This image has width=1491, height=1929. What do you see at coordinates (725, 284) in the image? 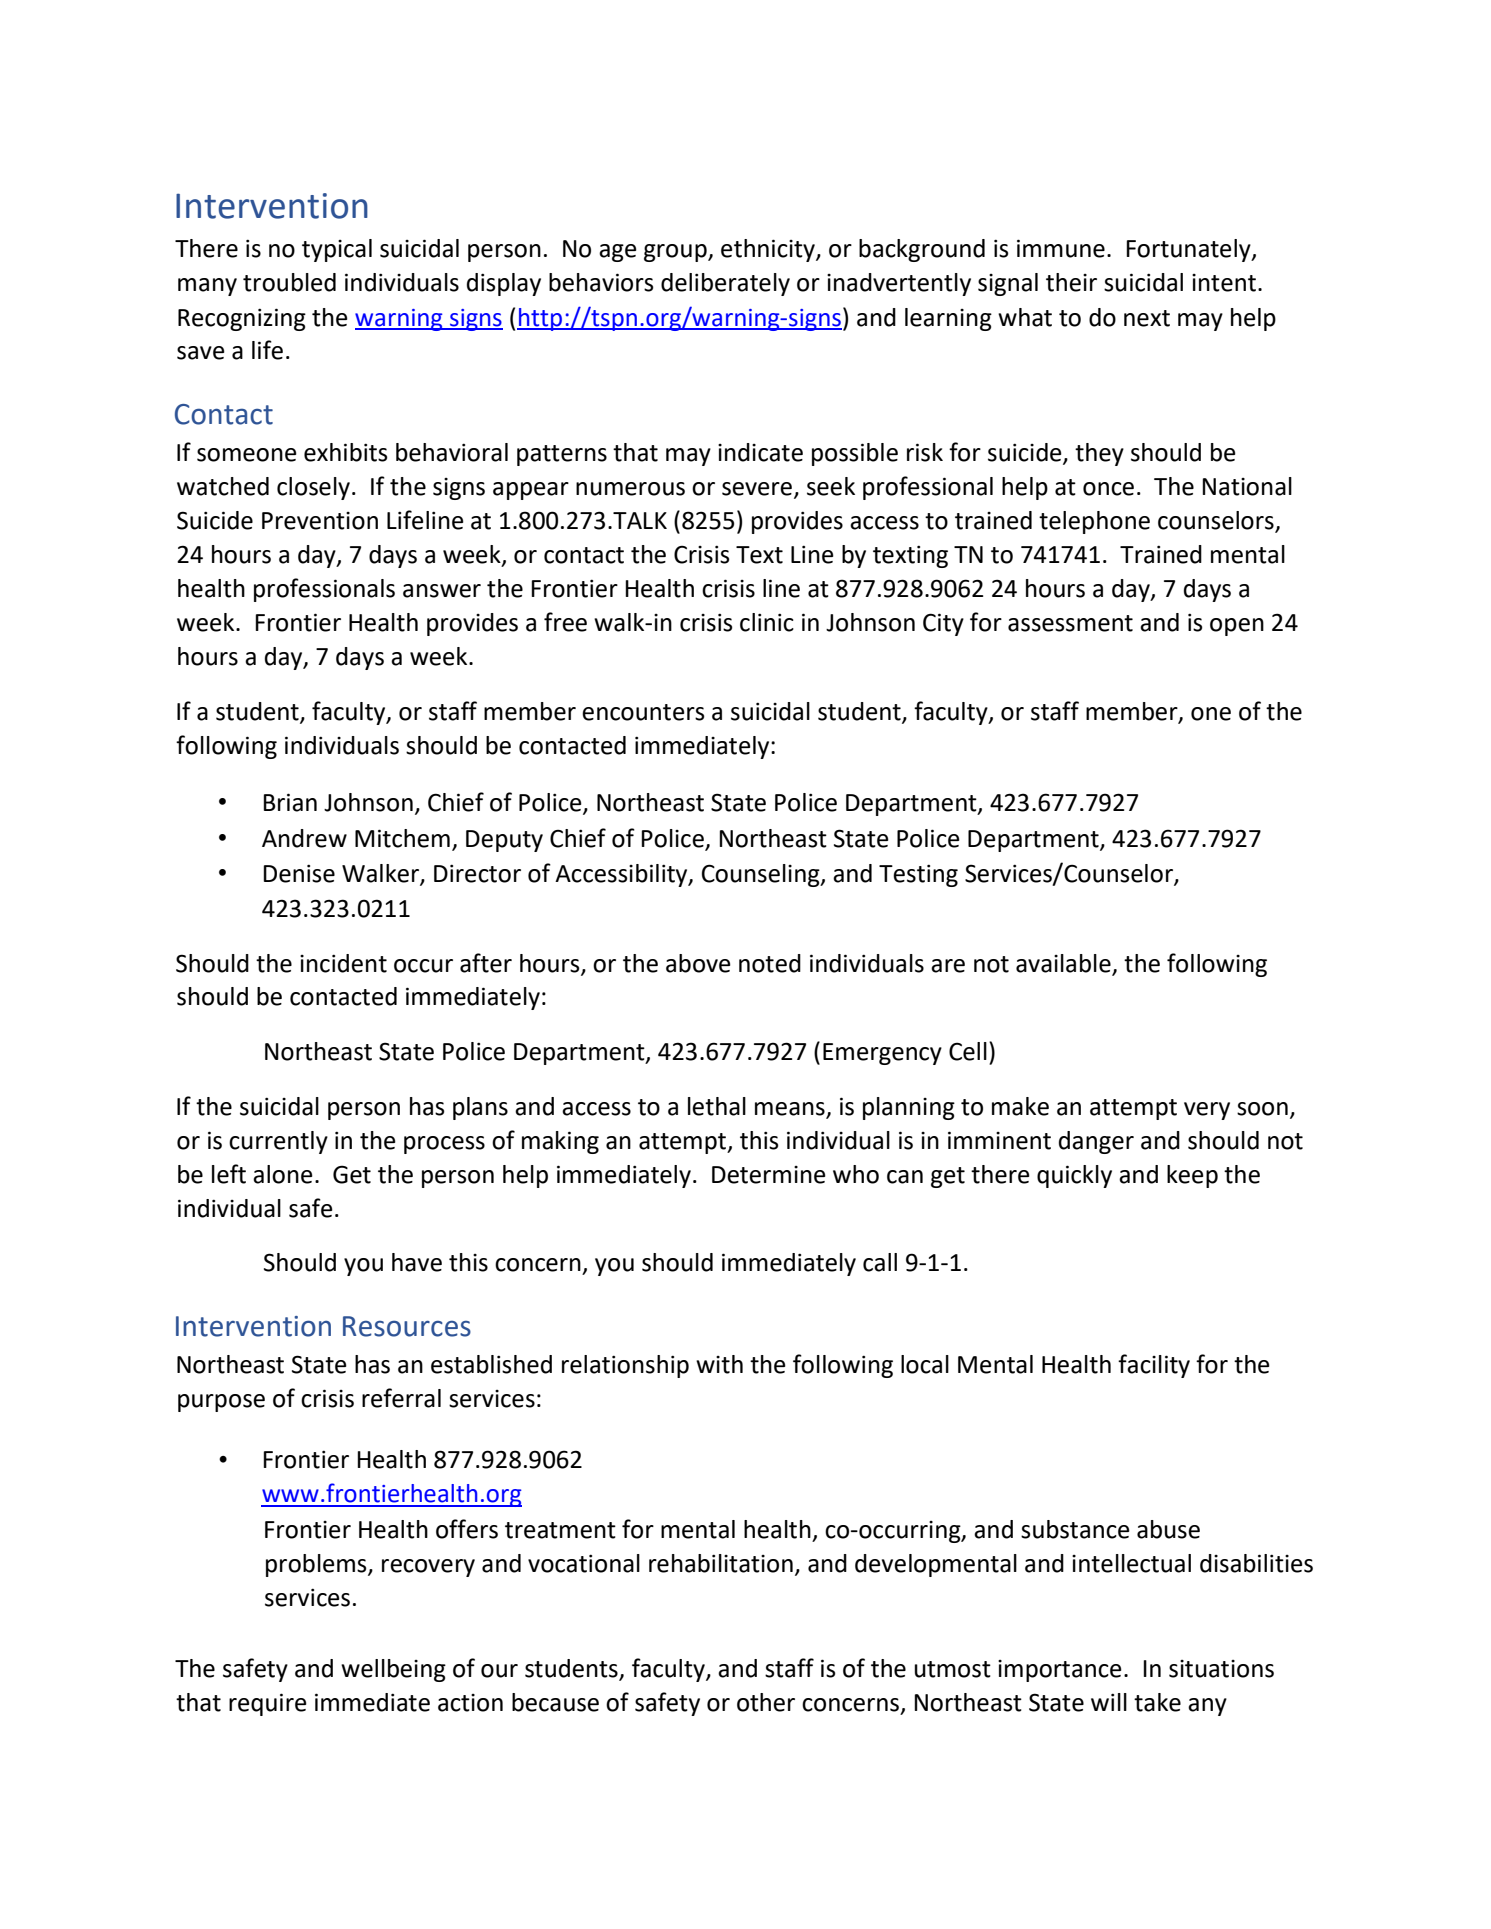
I see `deliberately` at bounding box center [725, 284].
